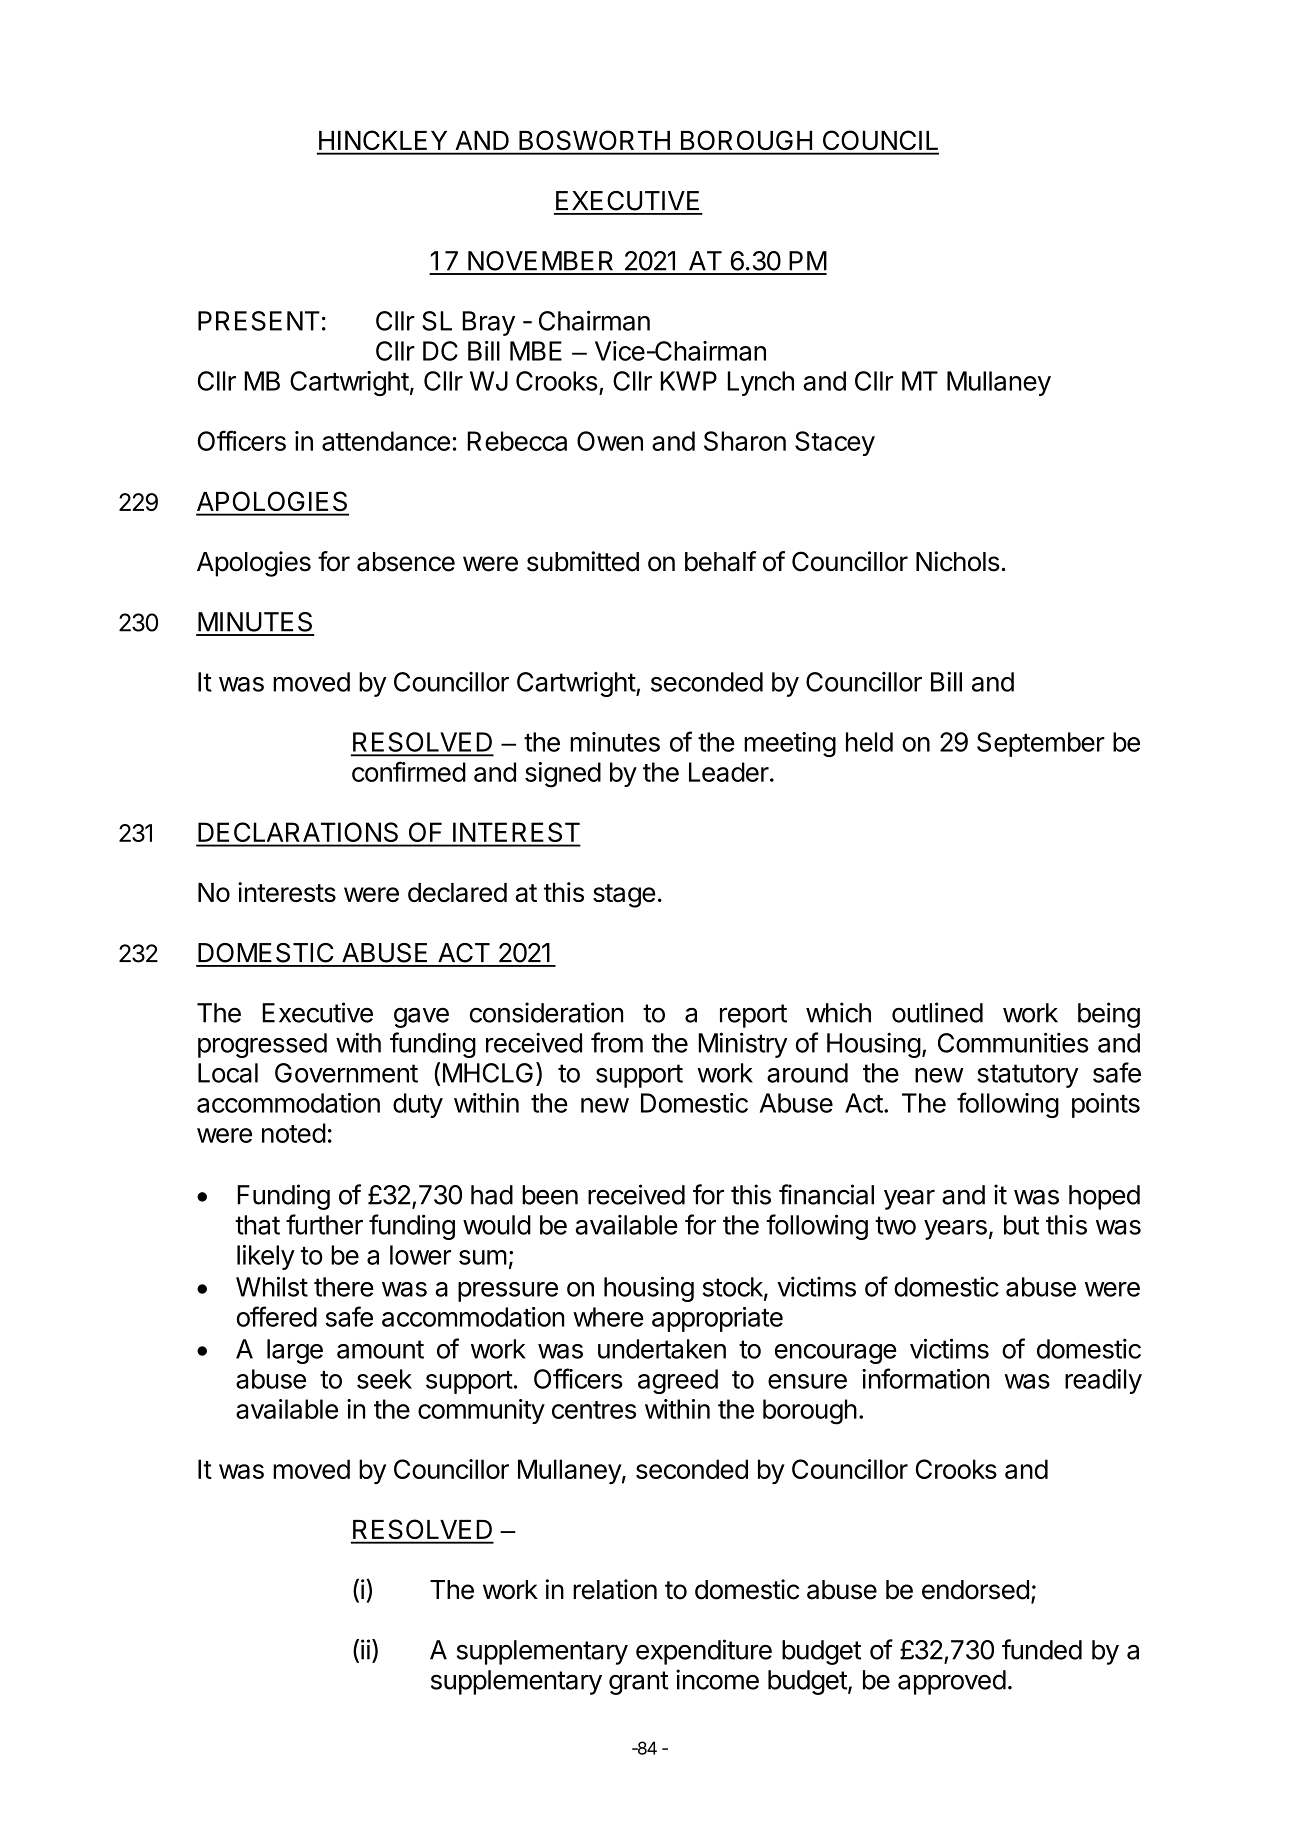  Describe the element at coordinates (729, 772) in the screenshot. I see `Leader` at that location.
